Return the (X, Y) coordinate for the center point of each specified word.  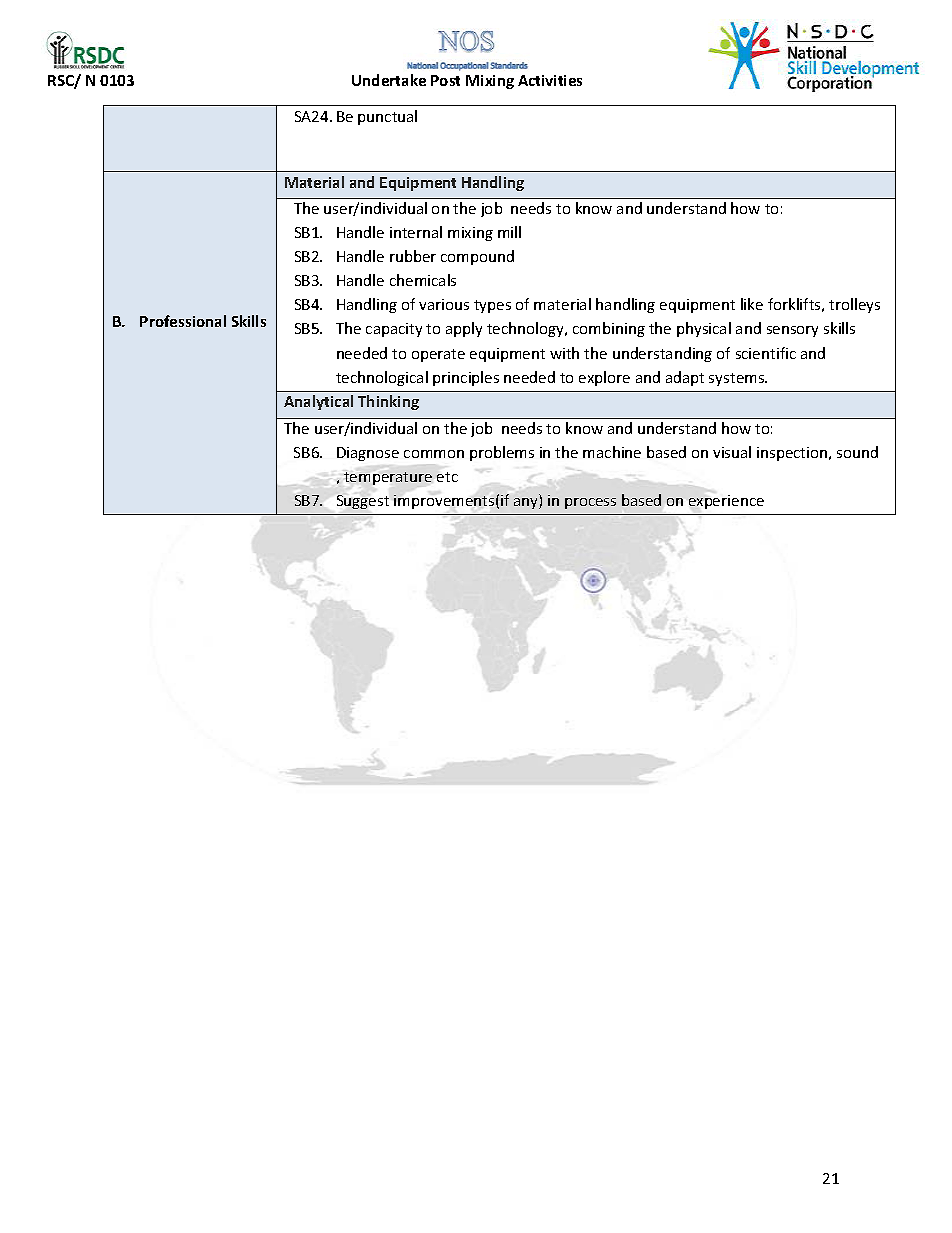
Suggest (363, 502)
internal (416, 232)
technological (382, 378)
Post (445, 80)
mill (509, 232)
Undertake (389, 80)
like (752, 304)
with (564, 353)
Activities (550, 80)
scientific (766, 353)
